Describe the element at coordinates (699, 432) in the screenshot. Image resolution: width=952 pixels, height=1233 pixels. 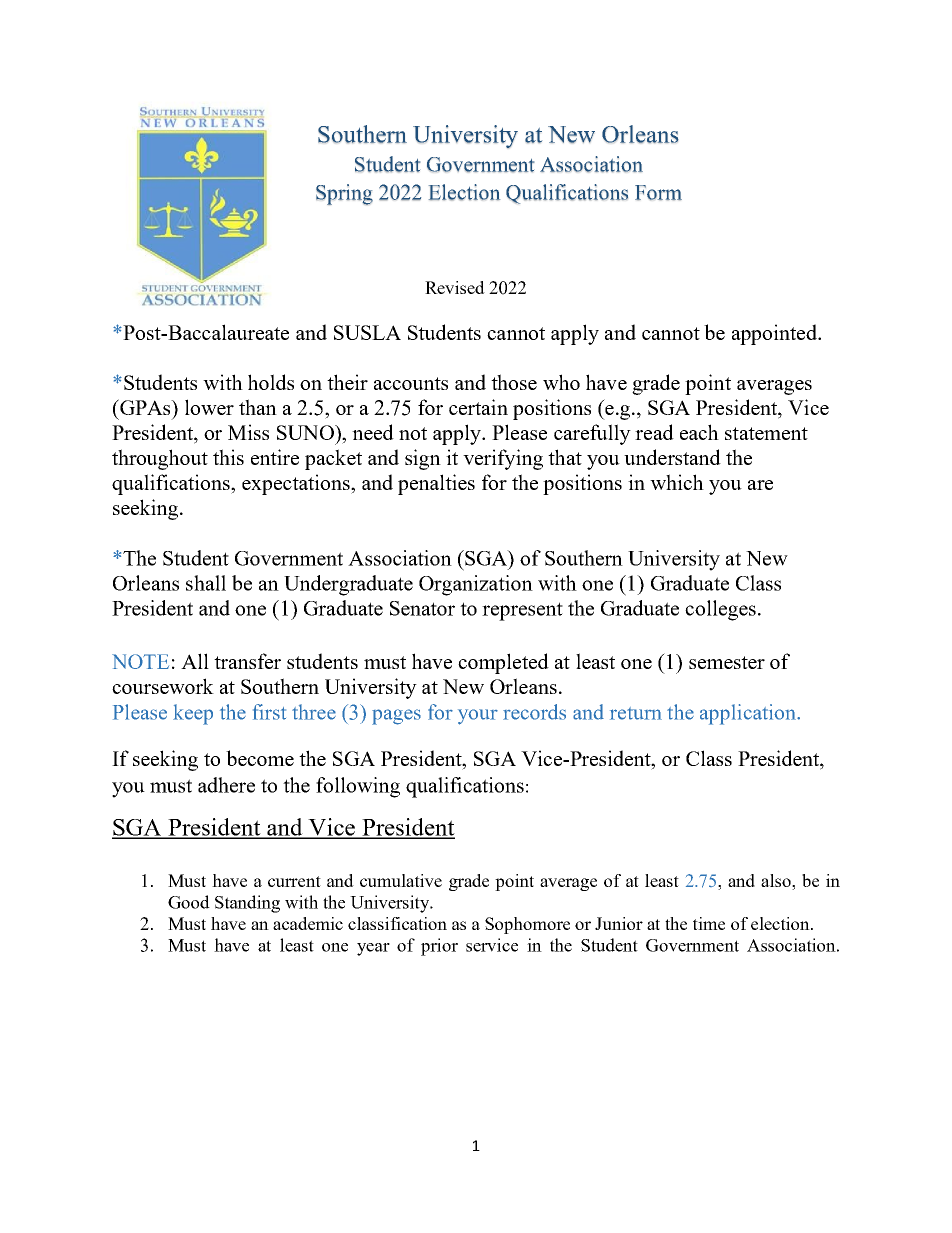
I see `each` at that location.
